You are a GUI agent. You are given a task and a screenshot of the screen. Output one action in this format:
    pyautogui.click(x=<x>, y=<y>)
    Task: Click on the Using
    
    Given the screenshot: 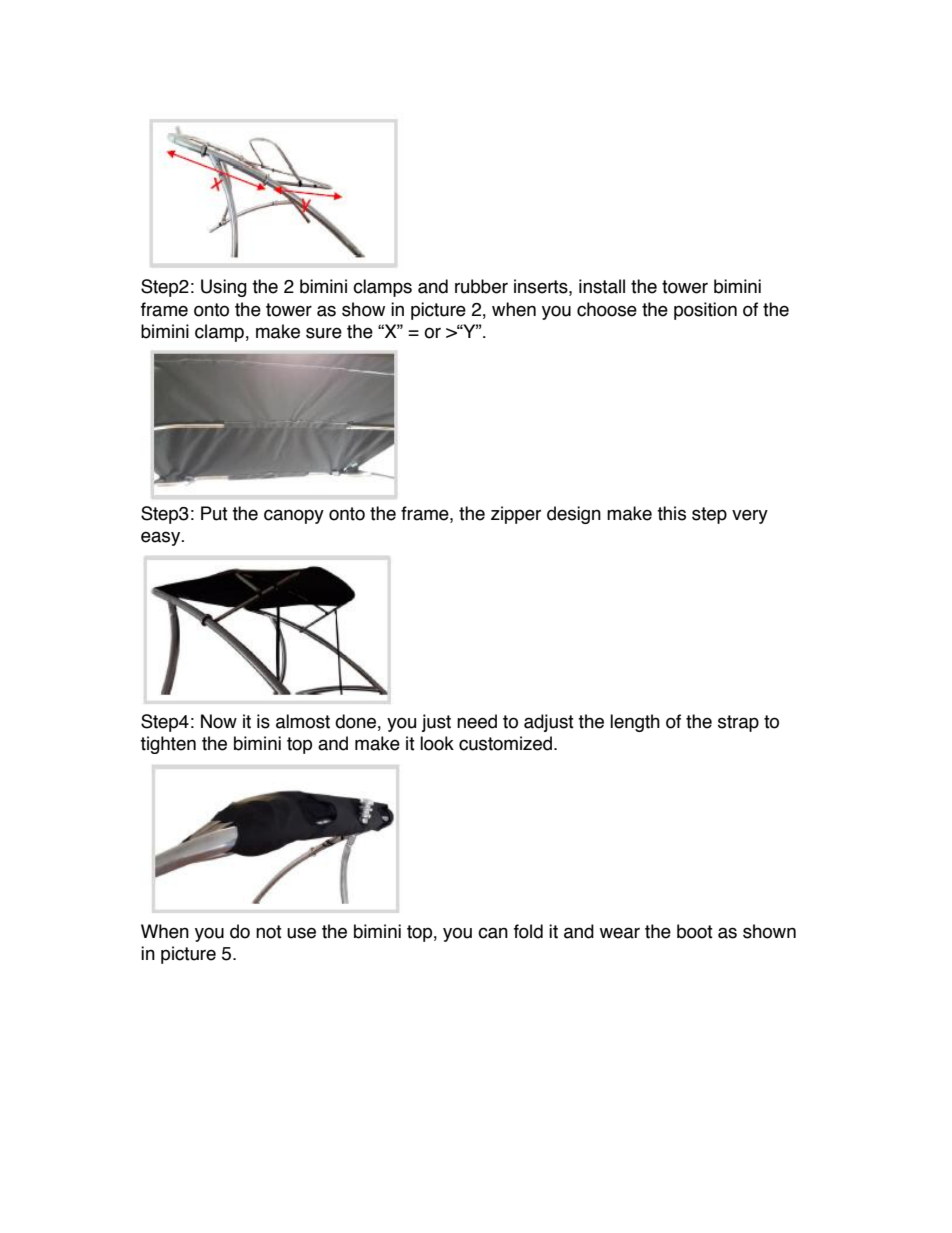 What is the action you would take?
    pyautogui.click(x=224, y=288)
